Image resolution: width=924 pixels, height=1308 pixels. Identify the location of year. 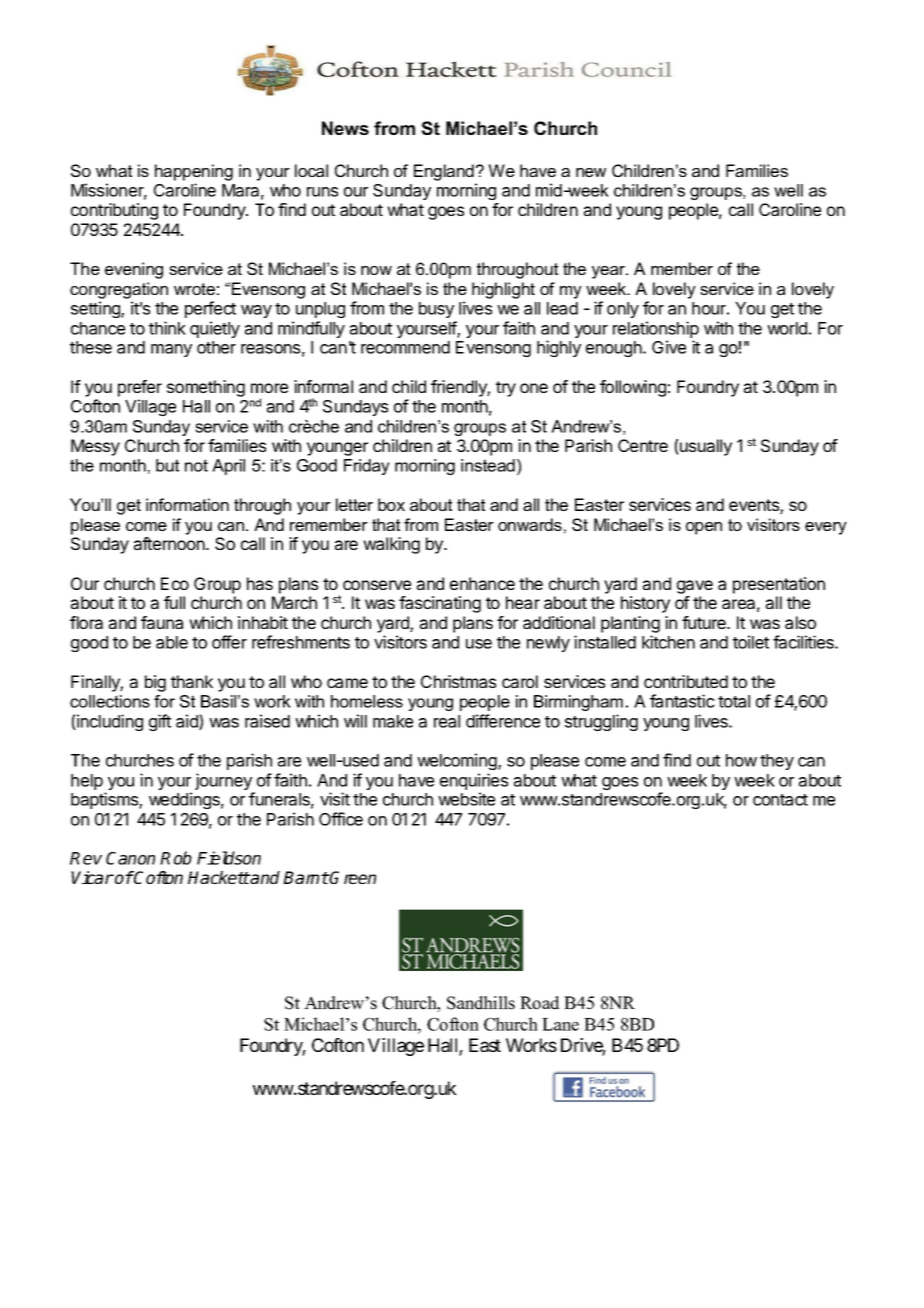
(610, 272).
